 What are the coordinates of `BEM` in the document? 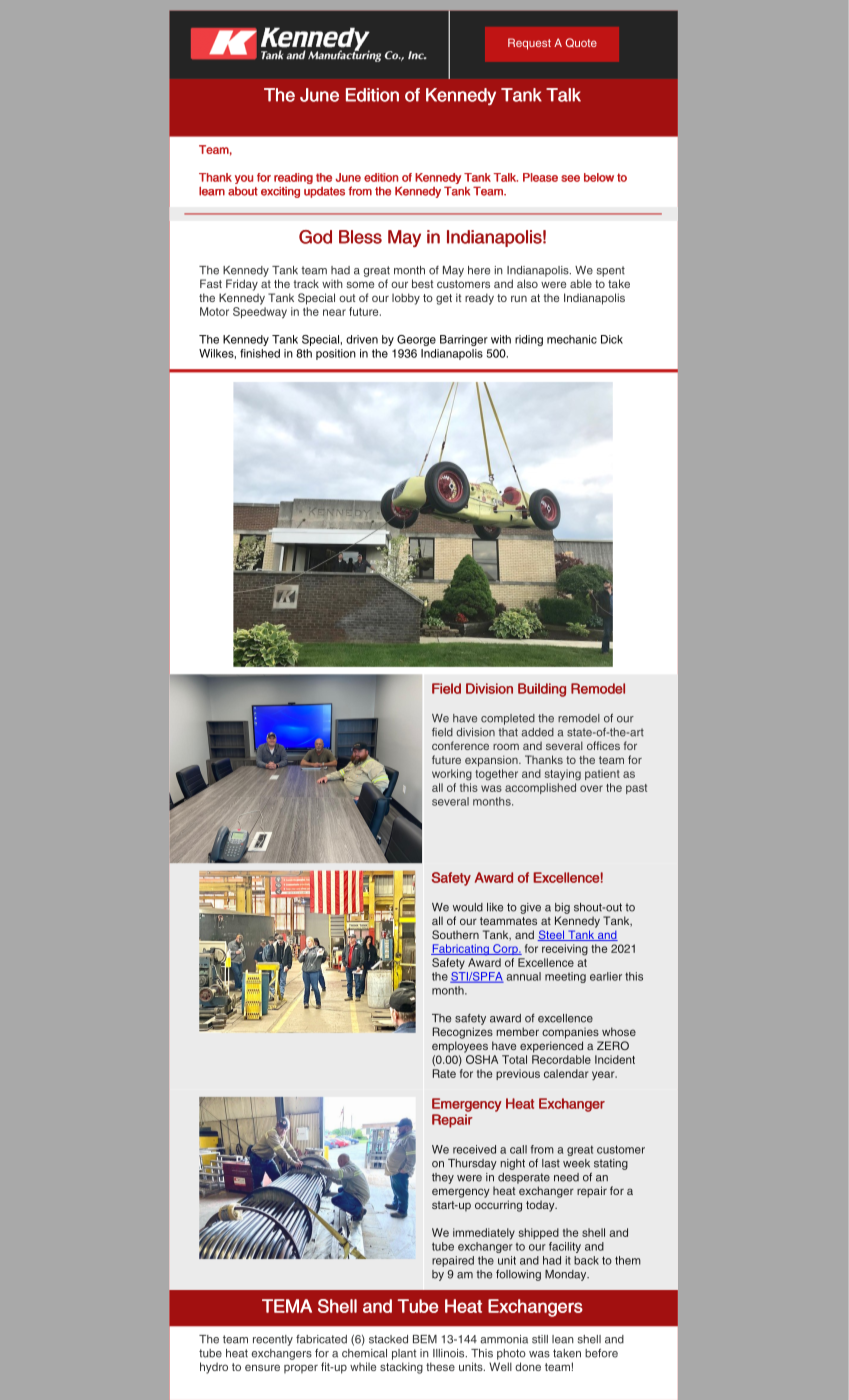 It's located at (425, 1339).
